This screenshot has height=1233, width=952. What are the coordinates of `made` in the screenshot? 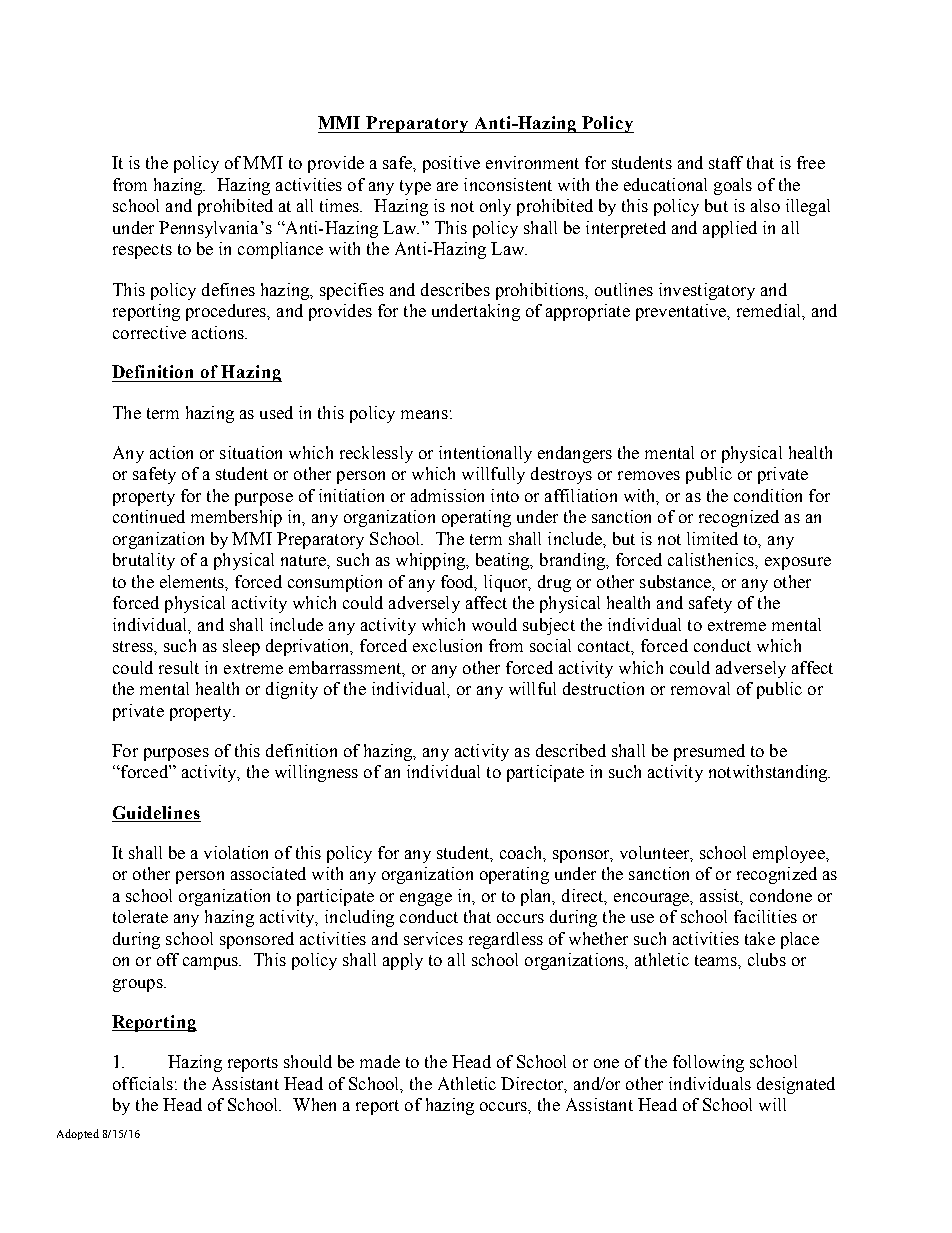 It's located at (380, 1061).
